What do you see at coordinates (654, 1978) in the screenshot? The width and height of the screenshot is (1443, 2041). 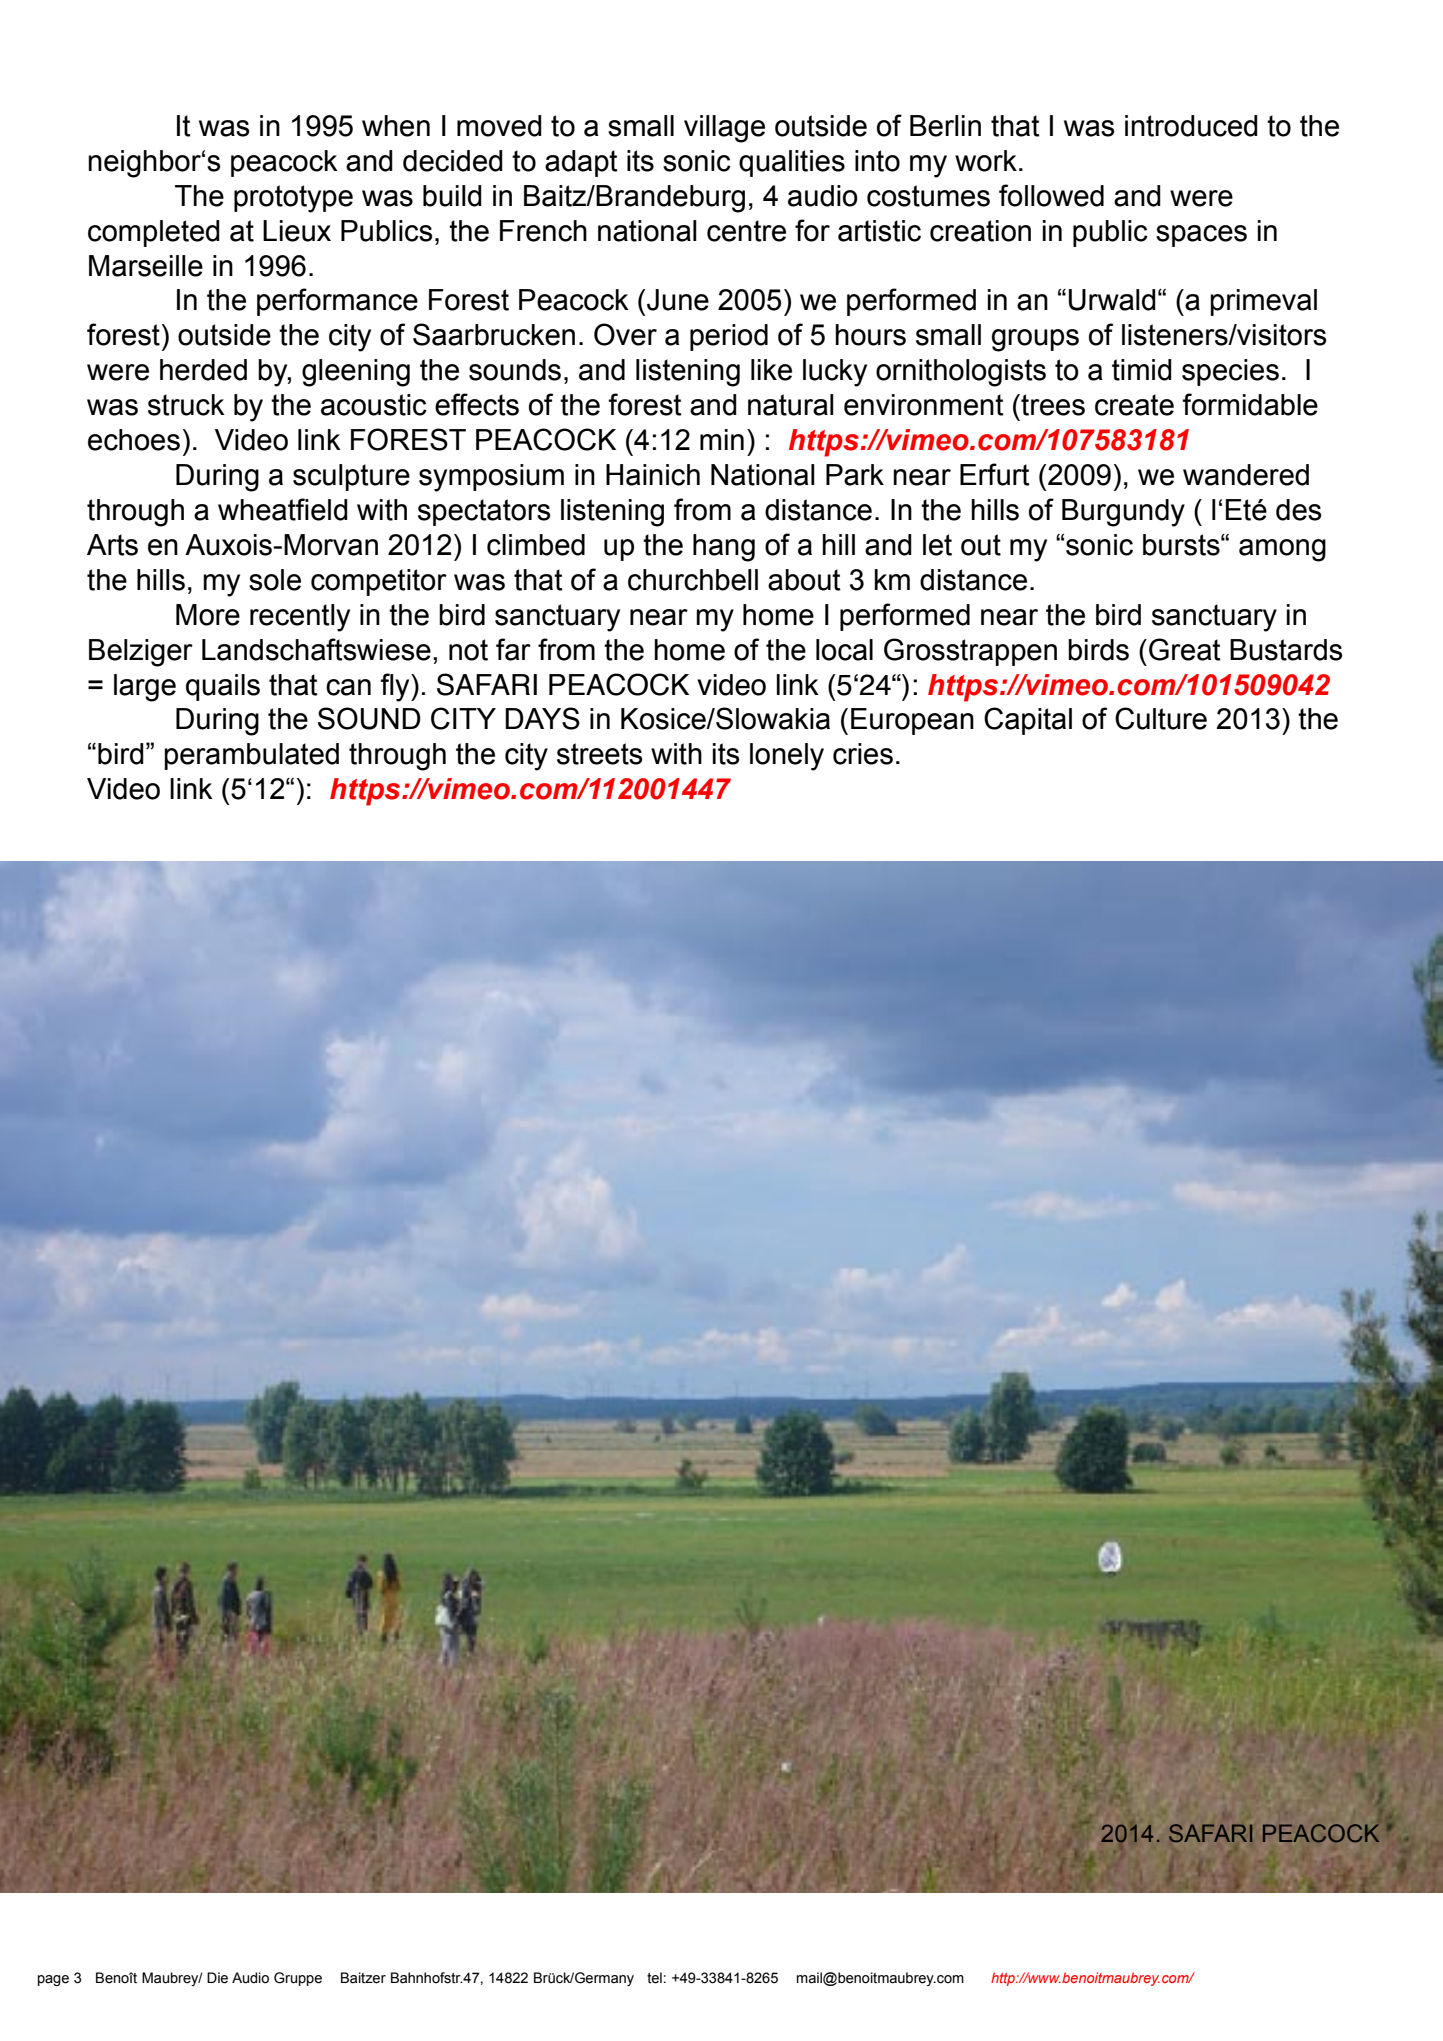 I see `tel` at bounding box center [654, 1978].
